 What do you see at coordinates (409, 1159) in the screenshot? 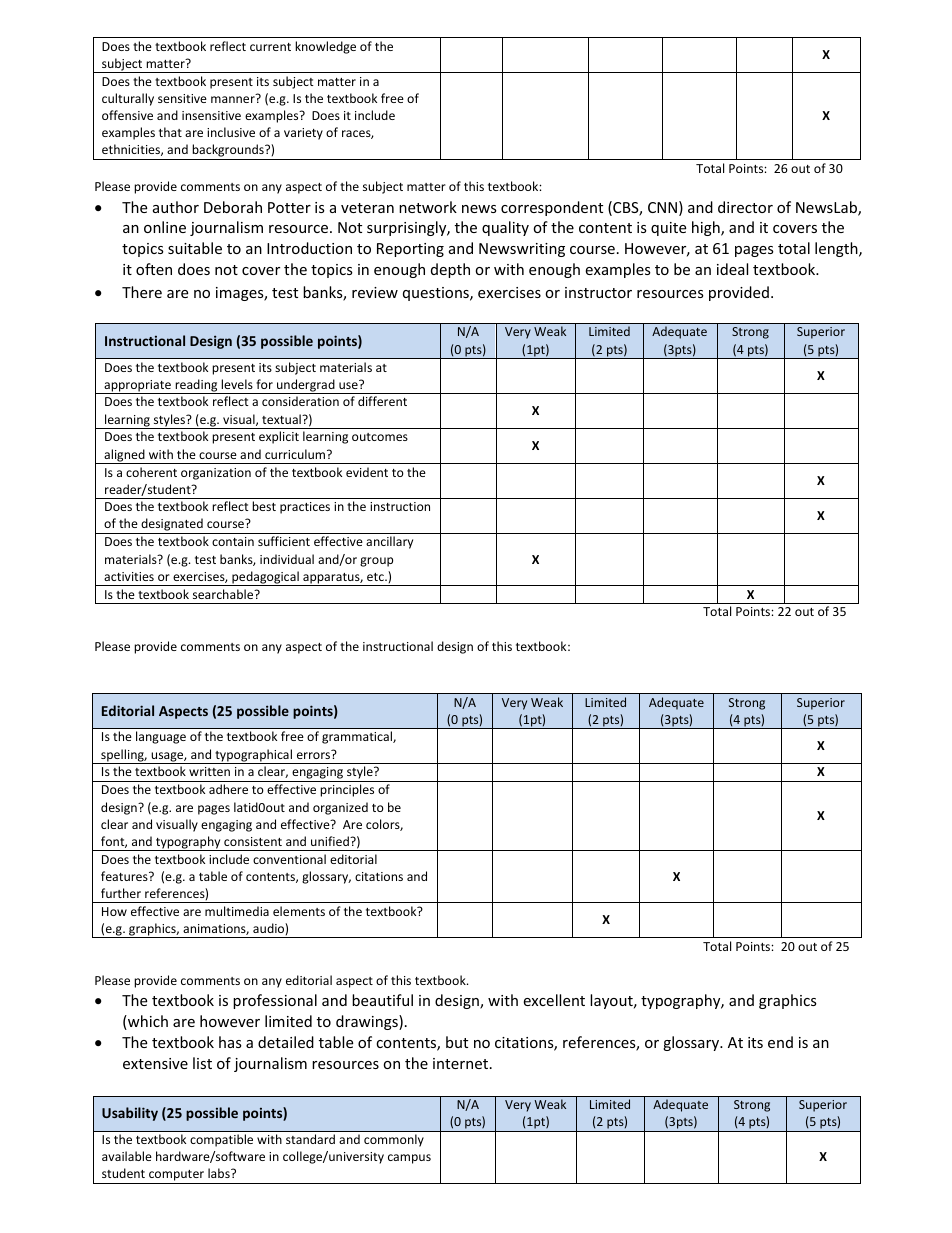
I see `campus` at bounding box center [409, 1159].
